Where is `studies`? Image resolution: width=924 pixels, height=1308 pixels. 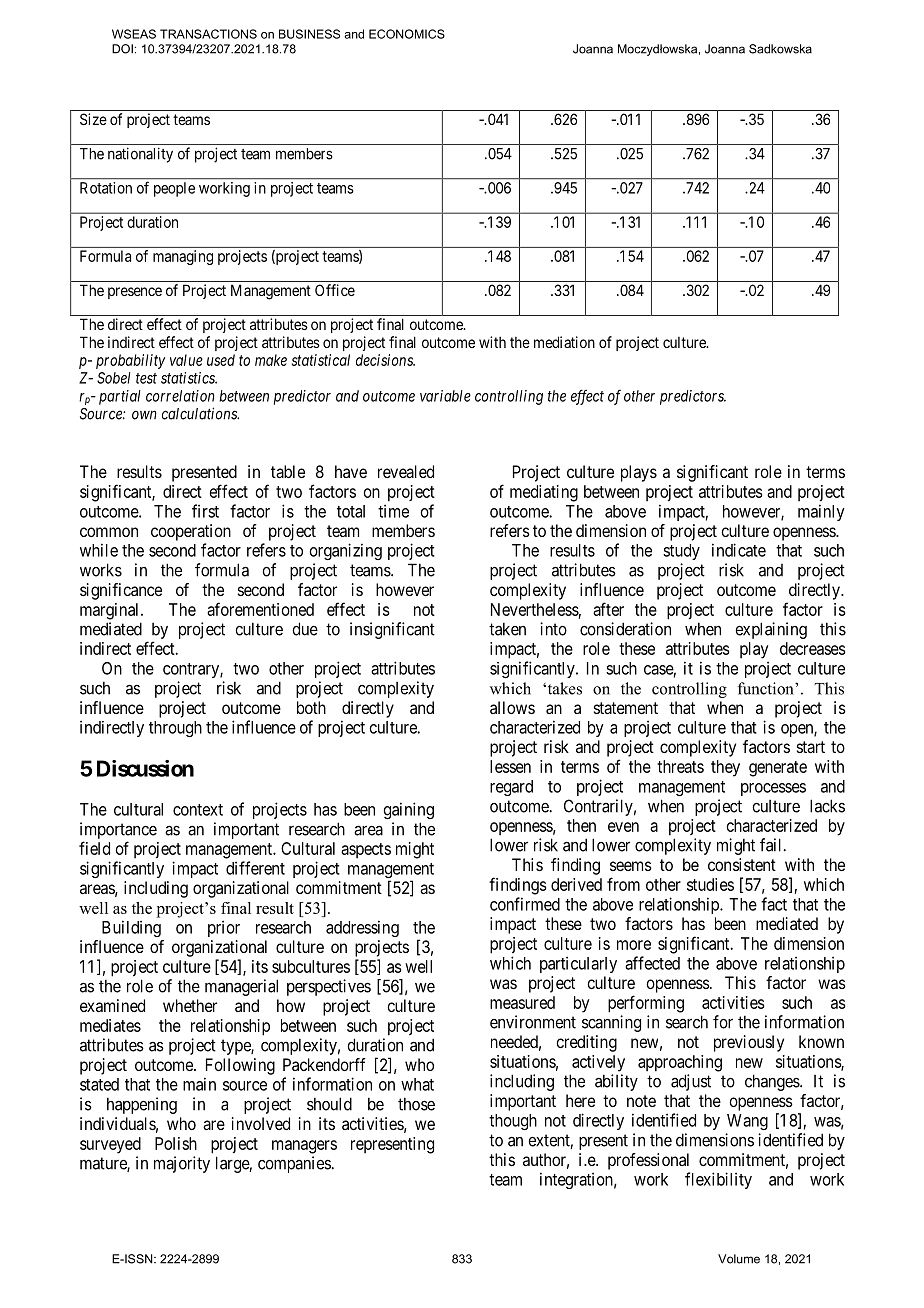
studies is located at coordinates (710, 884).
